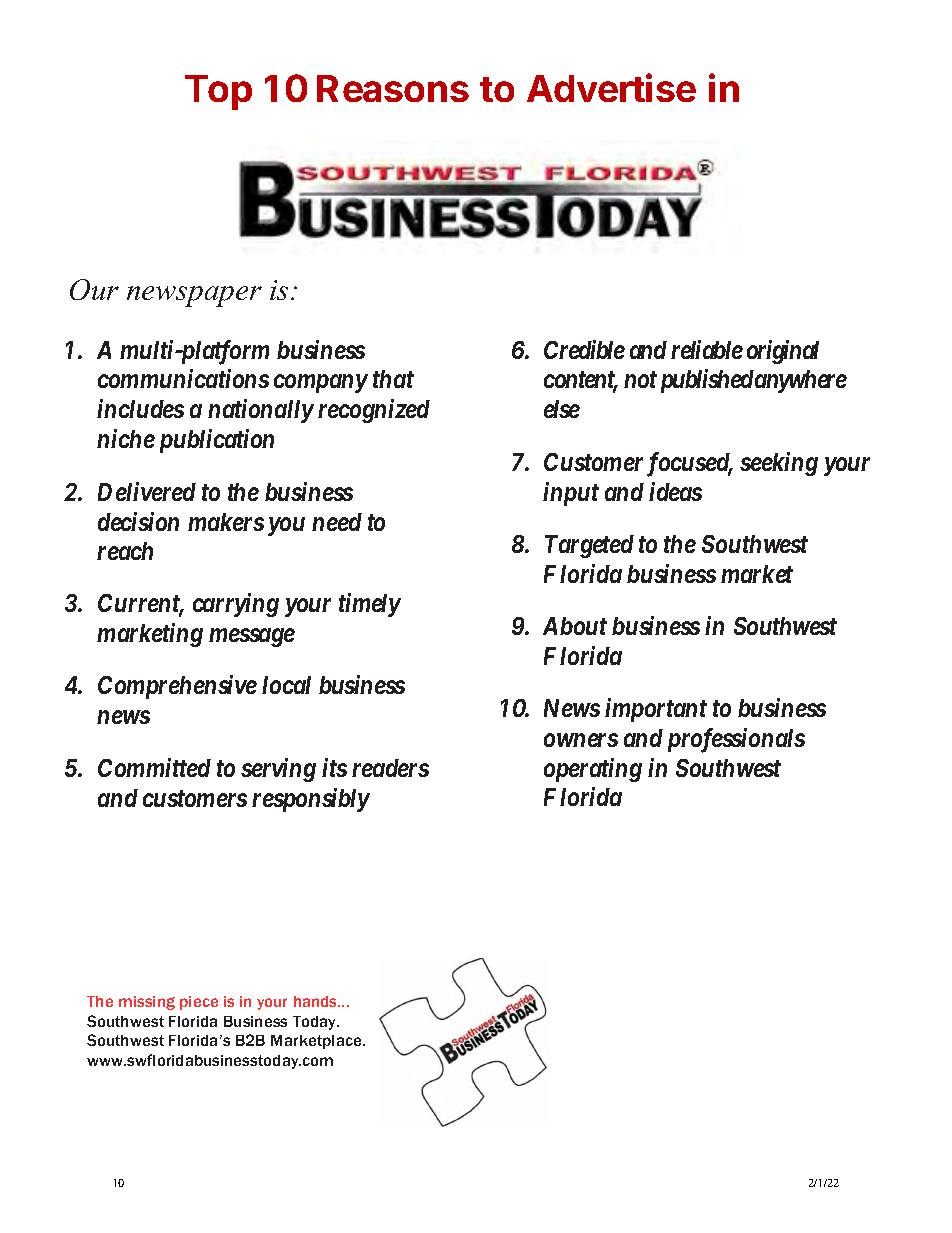 Image resolution: width=952 pixels, height=1233 pixels. What do you see at coordinates (370, 605) in the document?
I see `timely` at bounding box center [370, 605].
